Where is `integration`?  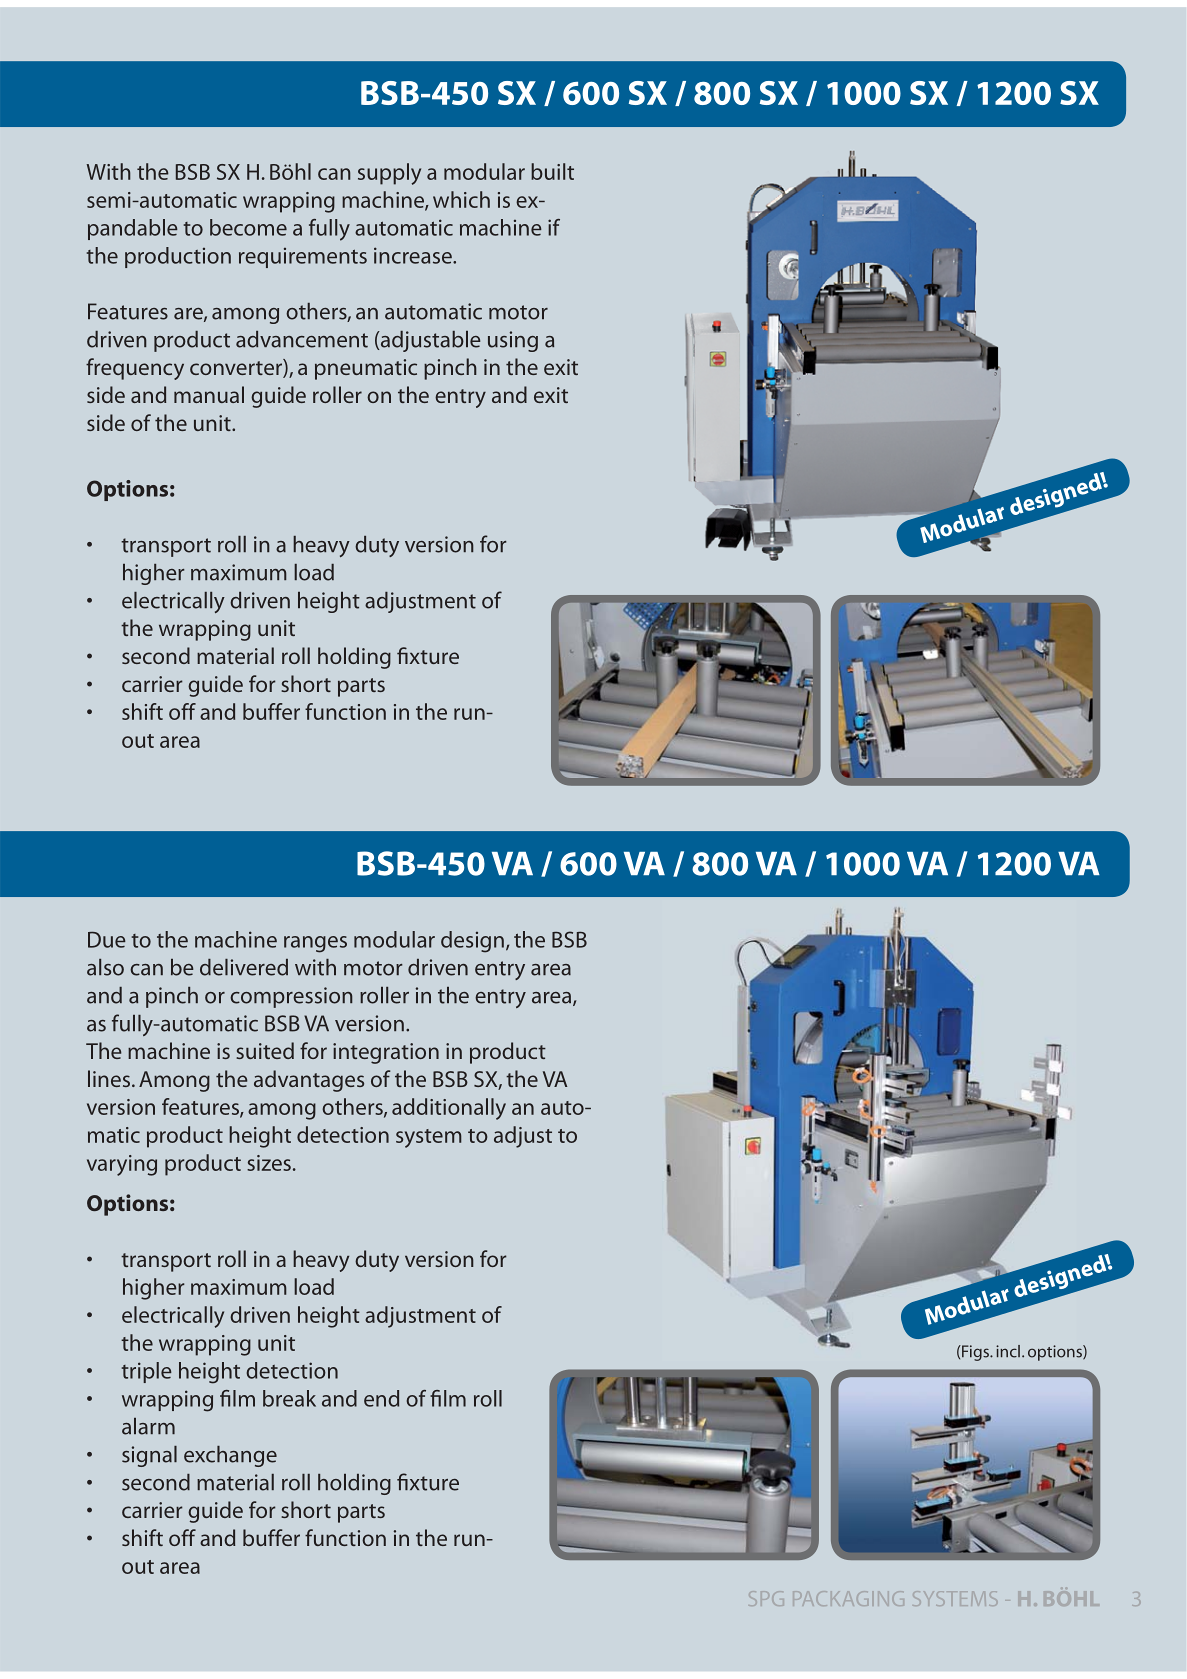
integration is located at coordinates (386, 1053).
